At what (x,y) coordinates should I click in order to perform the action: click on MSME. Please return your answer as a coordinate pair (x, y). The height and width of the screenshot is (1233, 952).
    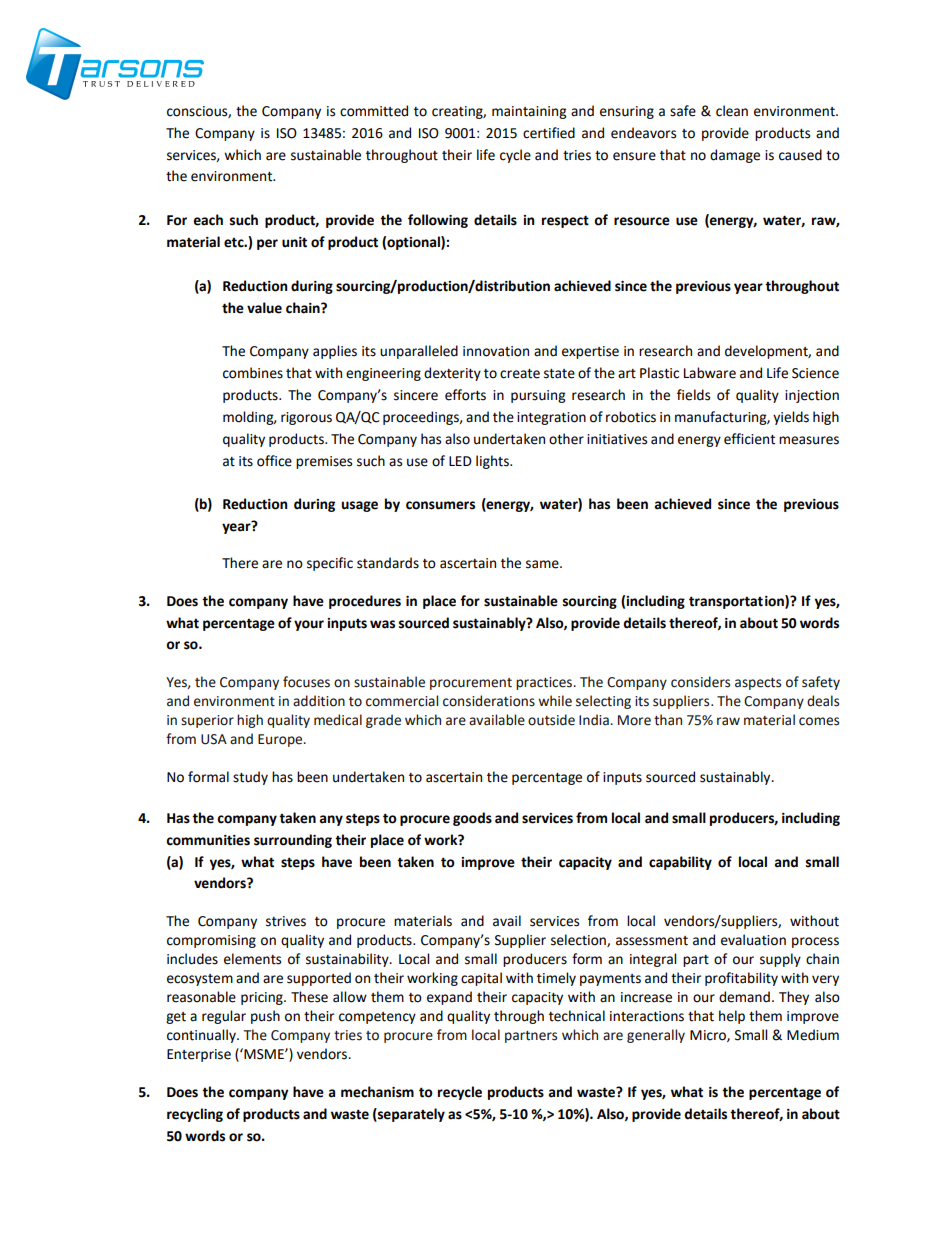
    Looking at the image, I should click on (264, 1054).
